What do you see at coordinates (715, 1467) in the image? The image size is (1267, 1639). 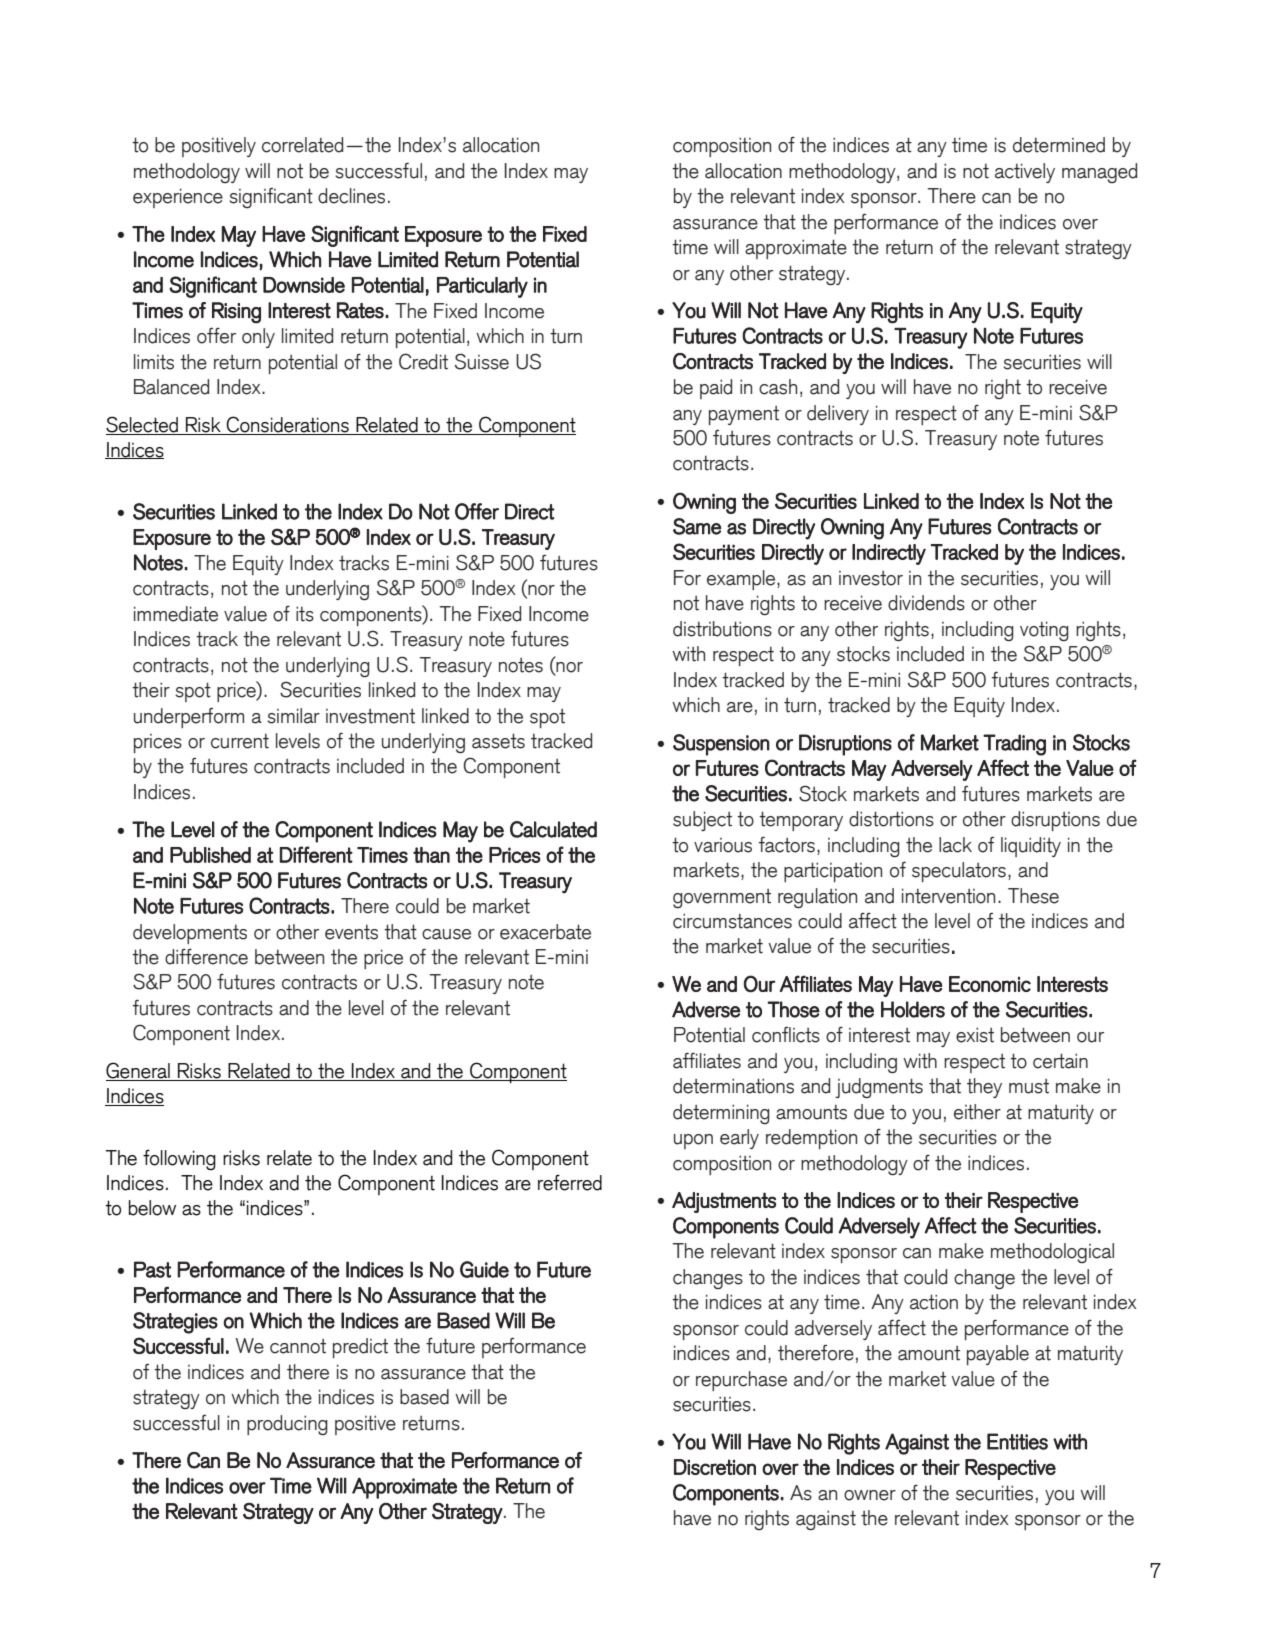 I see `Discretion` at bounding box center [715, 1467].
